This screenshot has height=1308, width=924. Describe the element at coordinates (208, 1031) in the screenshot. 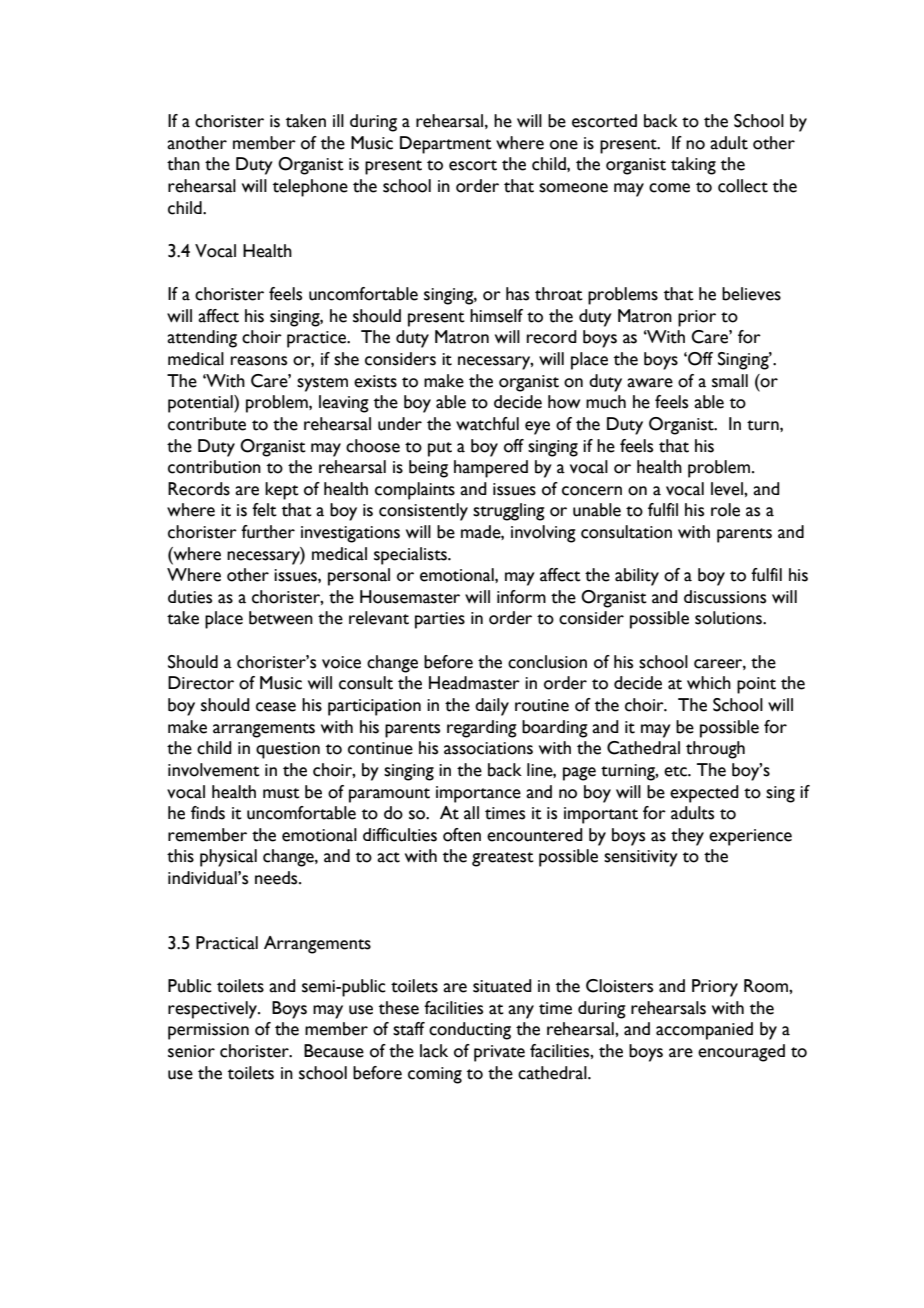

I see `permission` at that location.
